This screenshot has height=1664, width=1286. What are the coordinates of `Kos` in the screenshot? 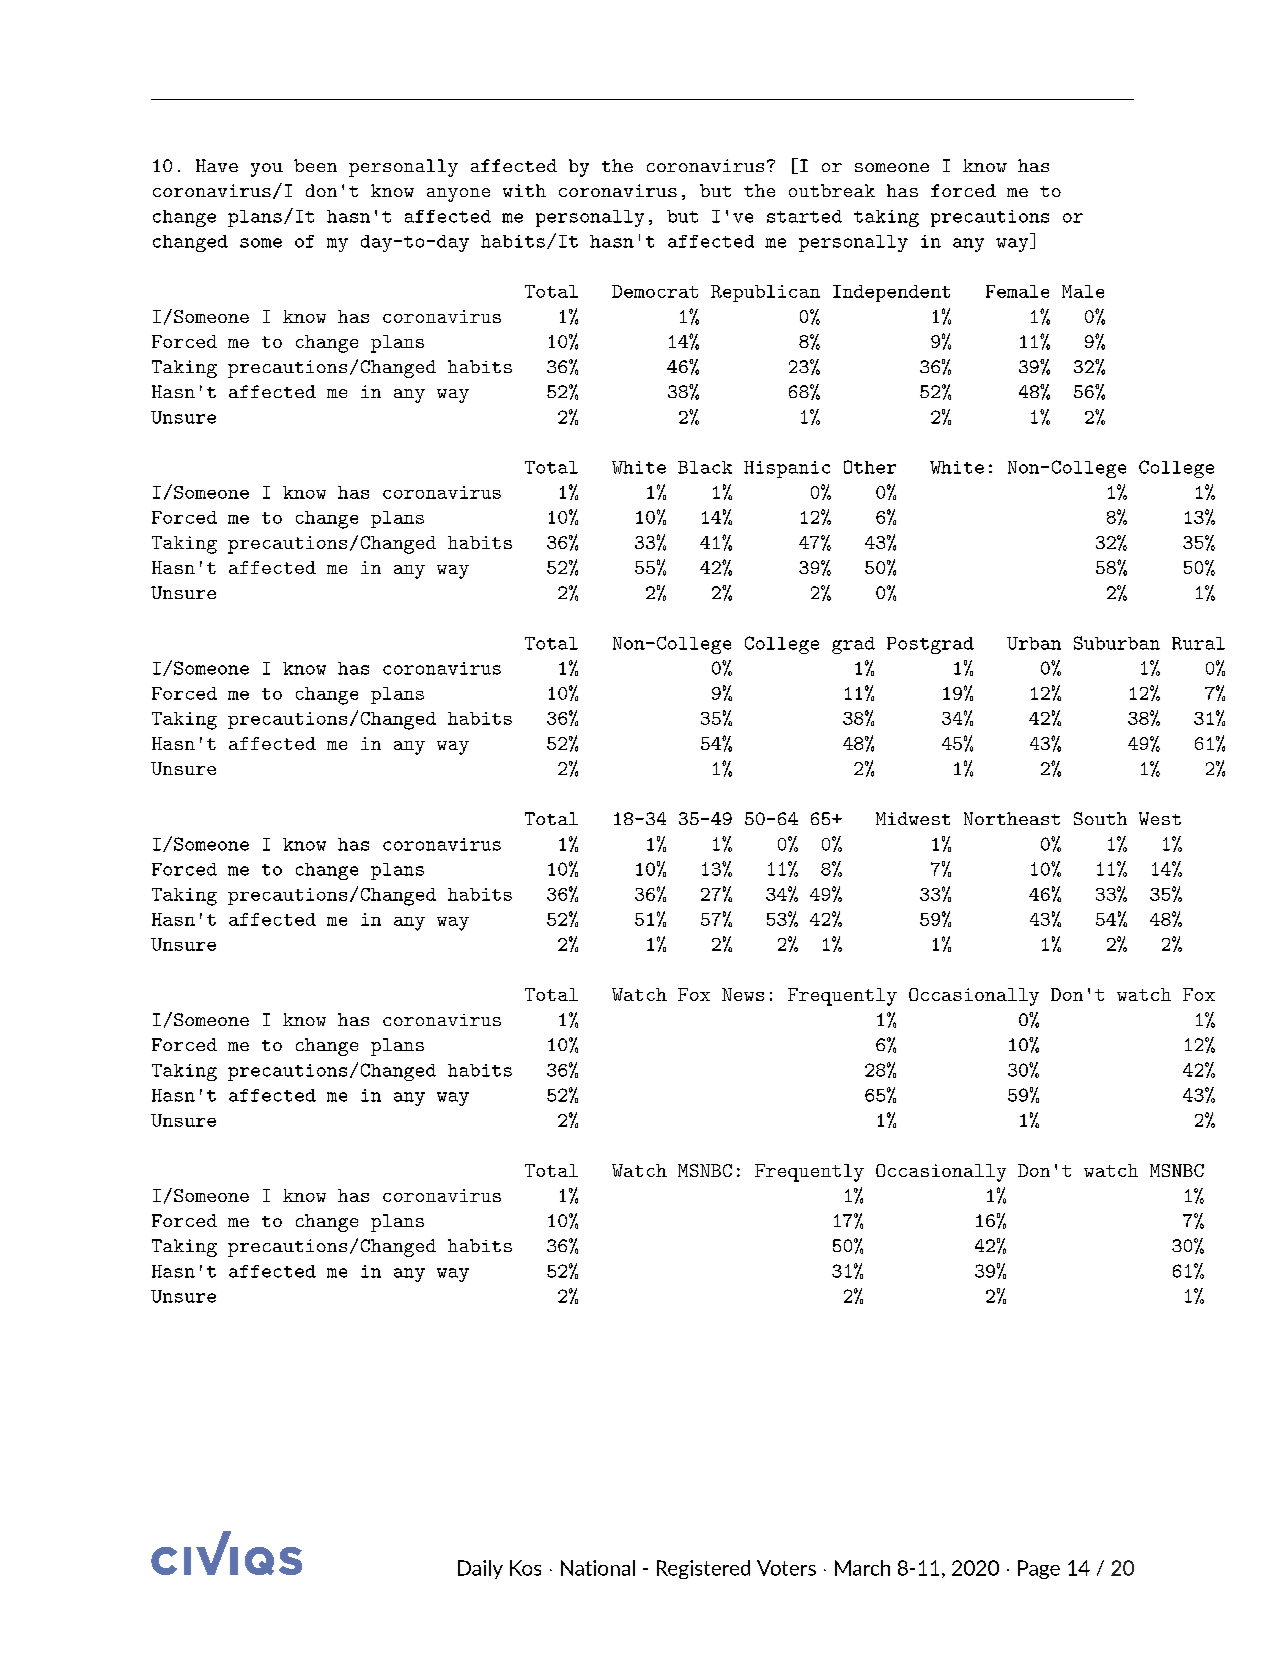 It's located at (525, 1568).
